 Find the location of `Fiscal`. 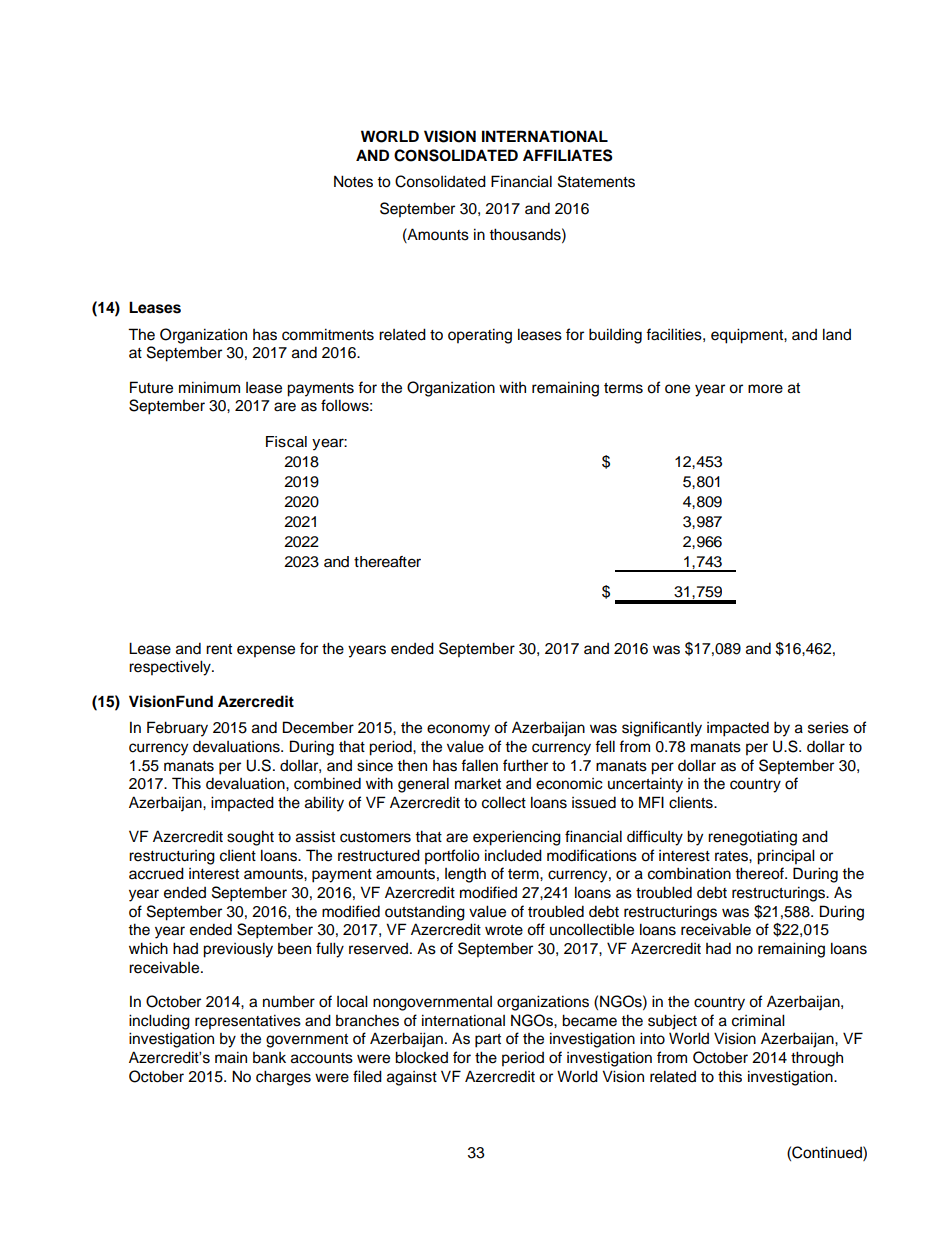

Fiscal is located at coordinates (286, 442).
